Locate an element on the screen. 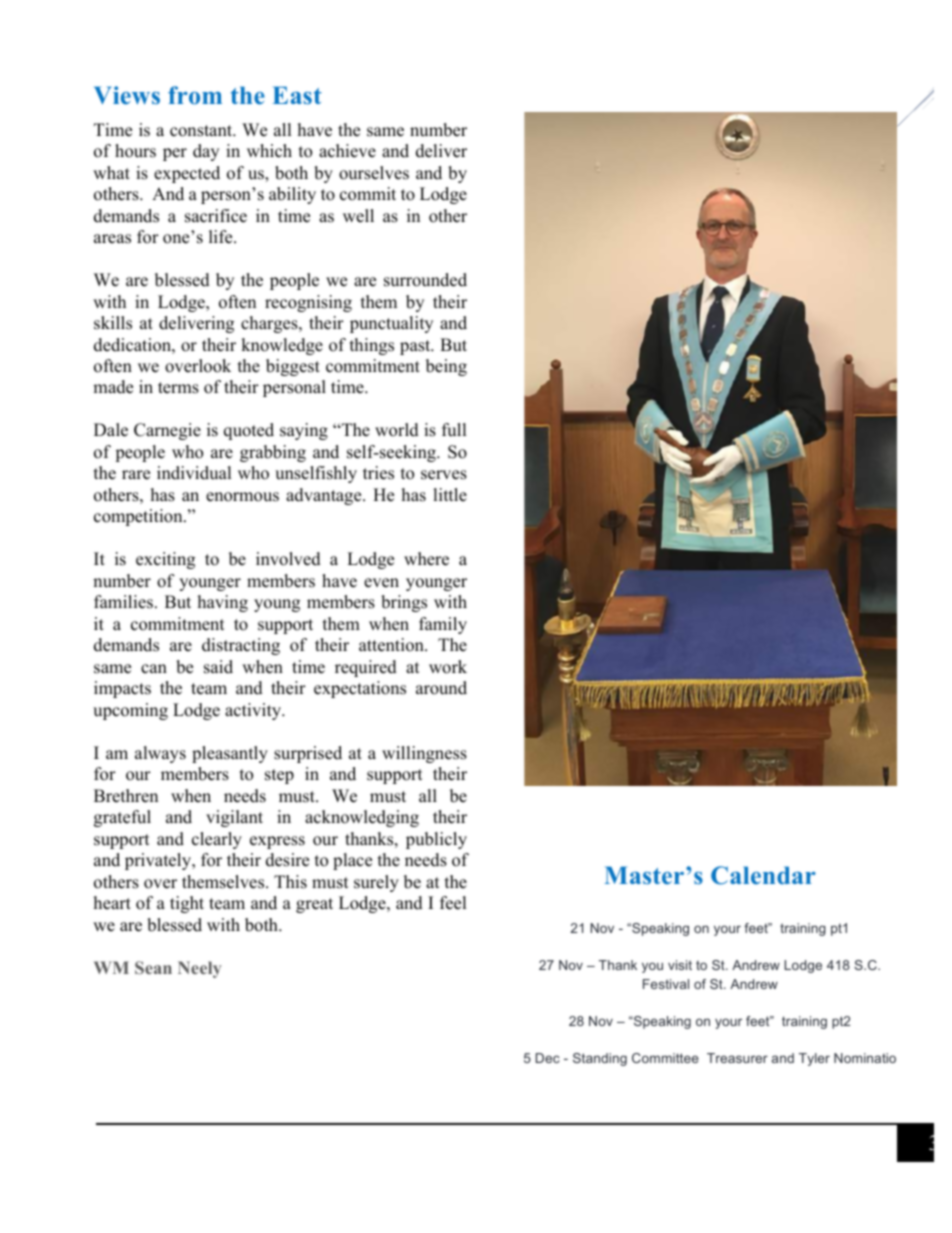 The width and height of the screenshot is (952, 1233). around is located at coordinates (441, 688).
